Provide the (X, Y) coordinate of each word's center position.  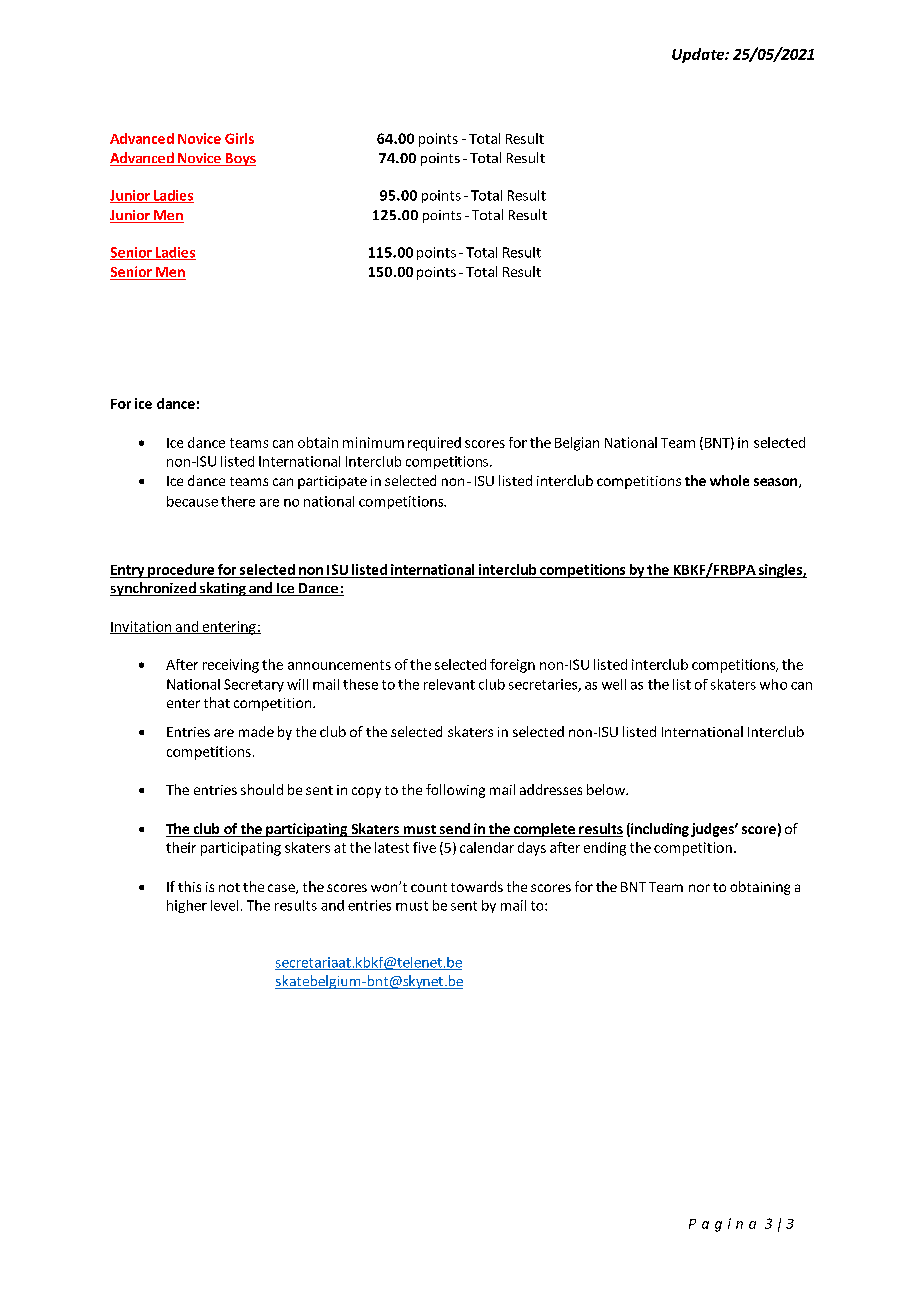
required (434, 444)
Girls (239, 138)
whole (729, 480)
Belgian (577, 444)
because (192, 501)
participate (332, 482)
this (189, 886)
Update (699, 55)
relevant (449, 684)
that (217, 702)
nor (699, 888)
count (429, 887)
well (614, 684)
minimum (373, 442)
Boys (239, 159)
